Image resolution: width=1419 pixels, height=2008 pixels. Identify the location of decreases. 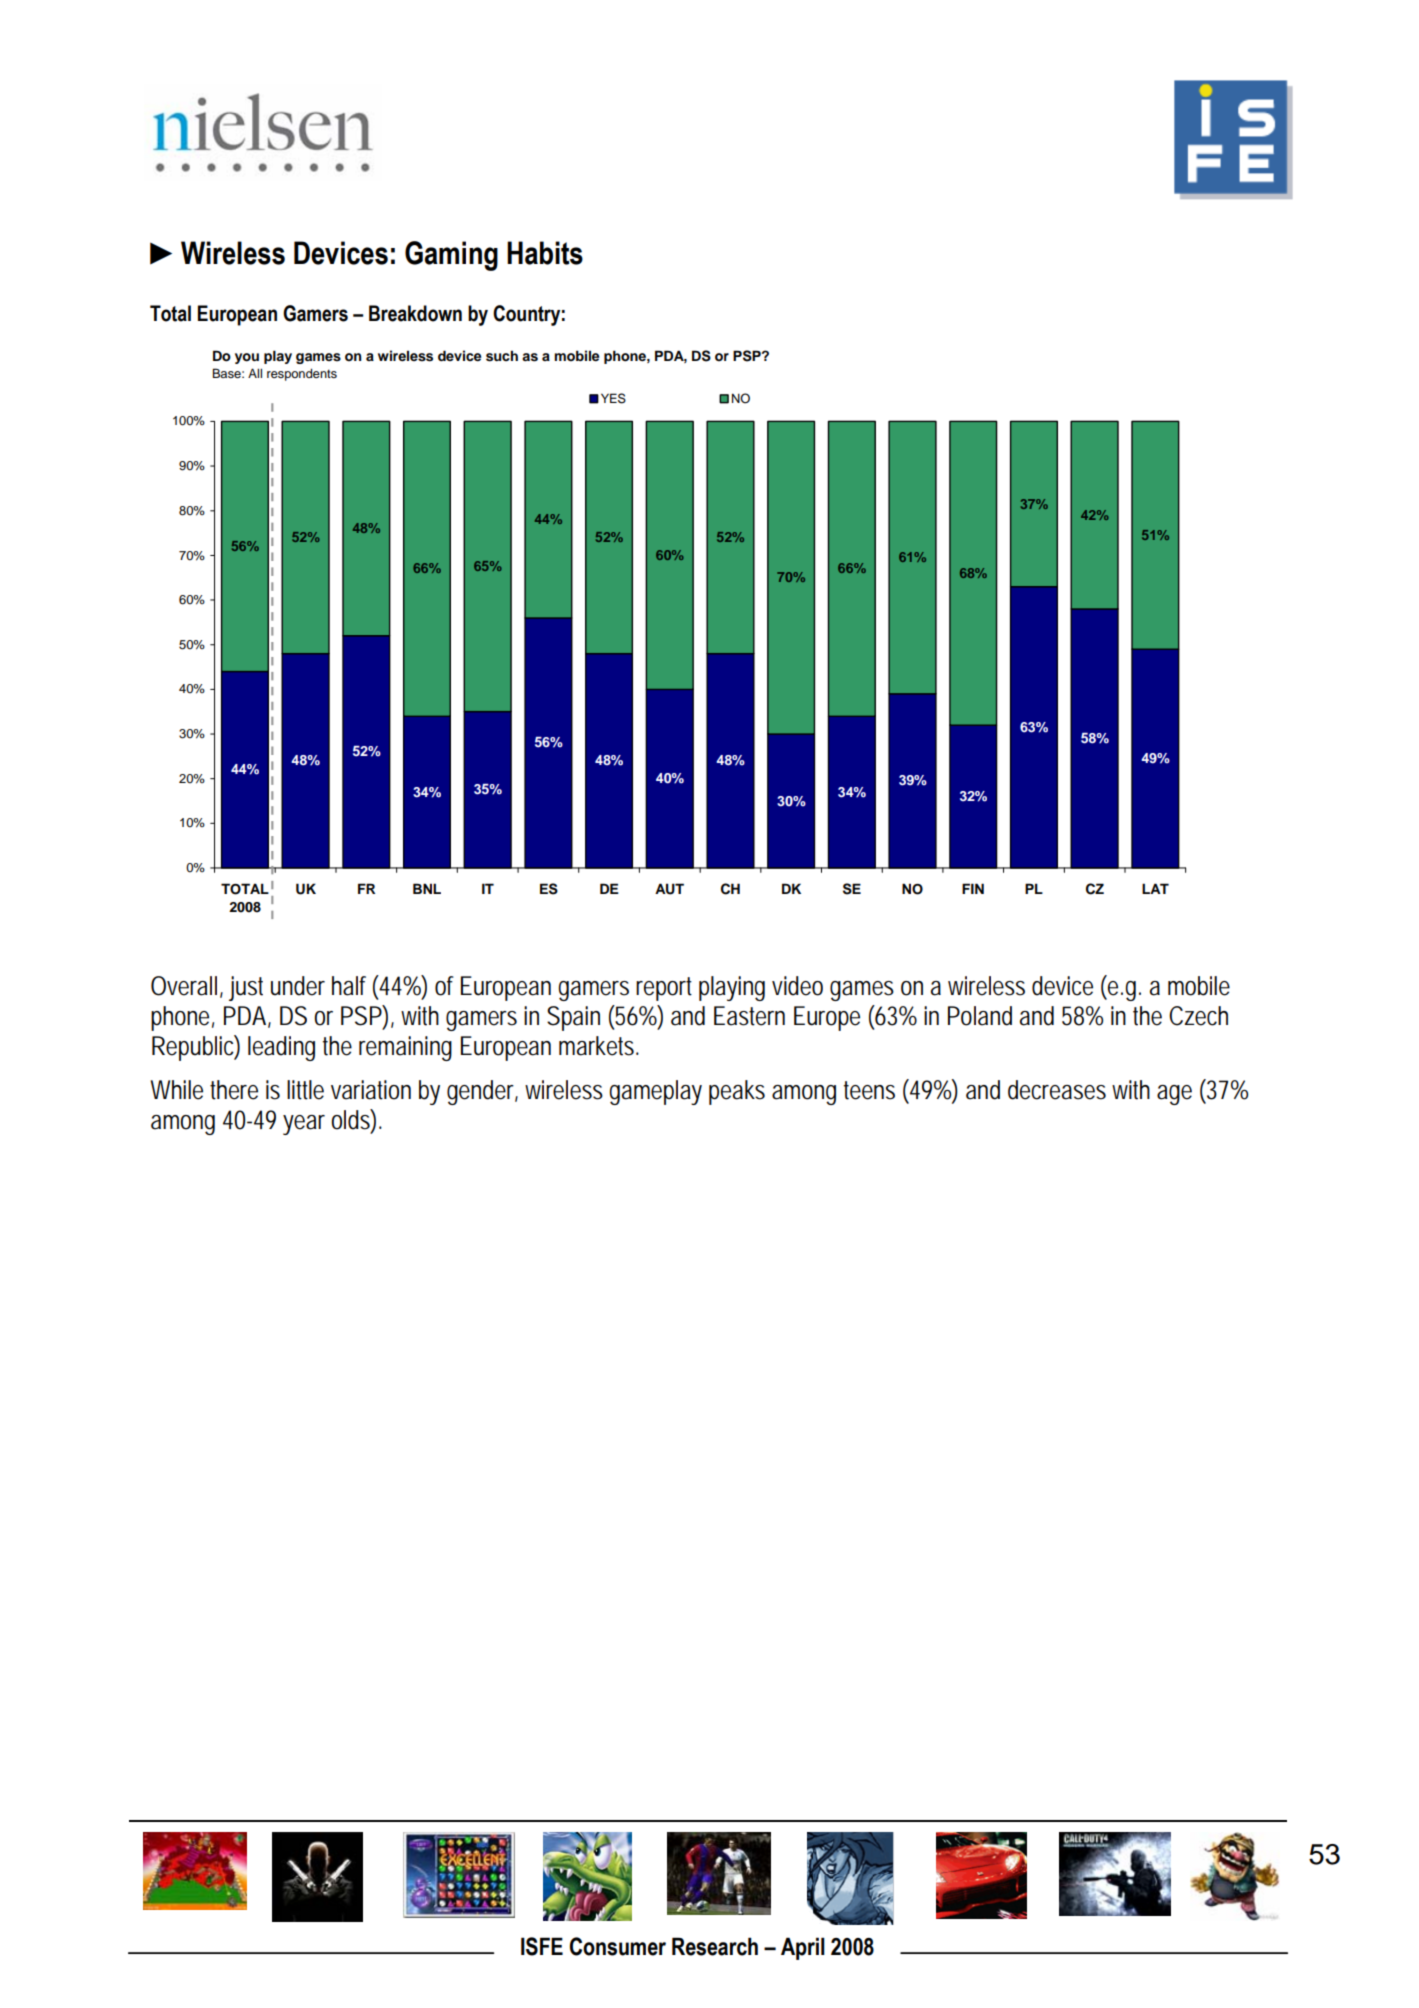
(1057, 1090).
